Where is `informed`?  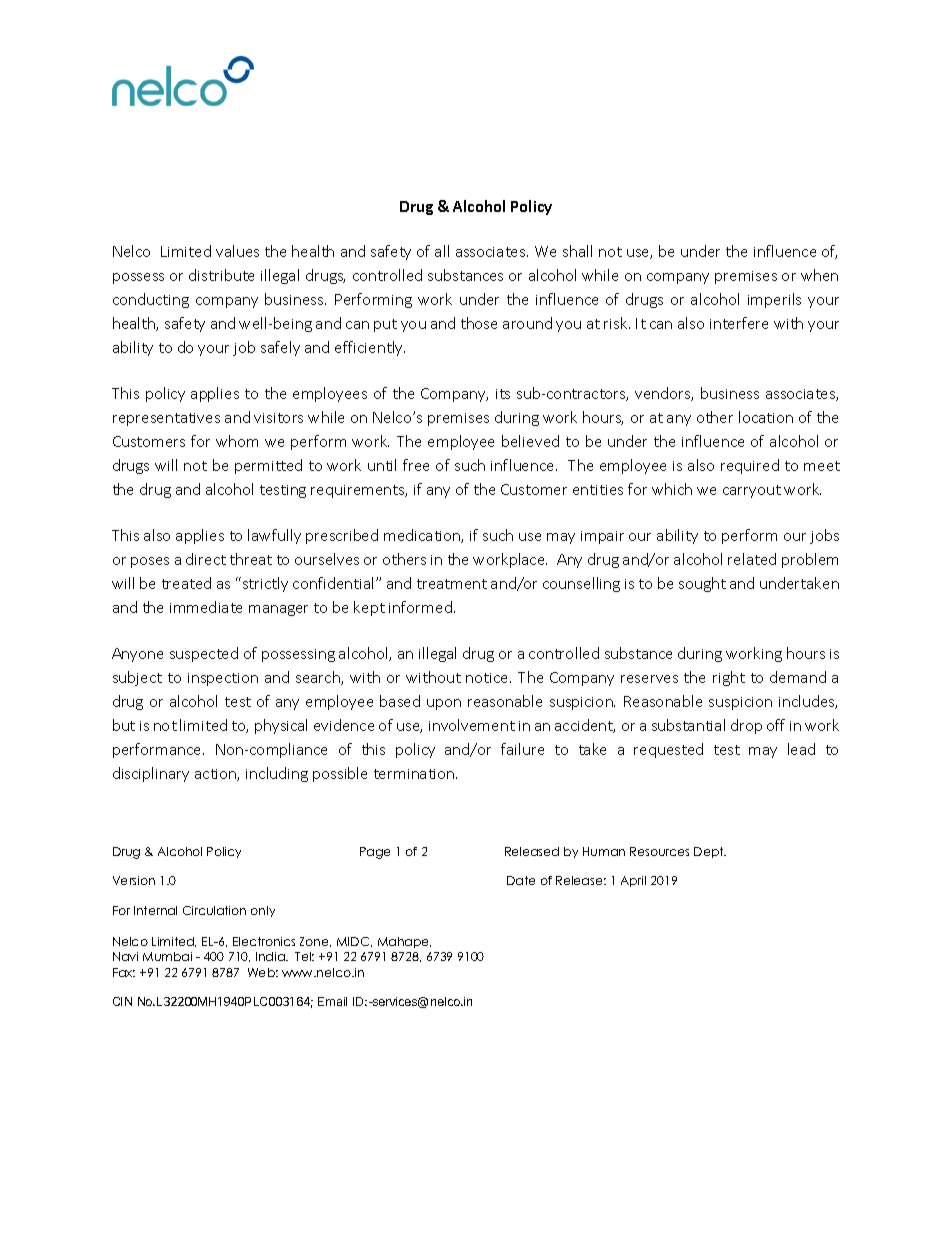 informed is located at coordinates (420, 607).
